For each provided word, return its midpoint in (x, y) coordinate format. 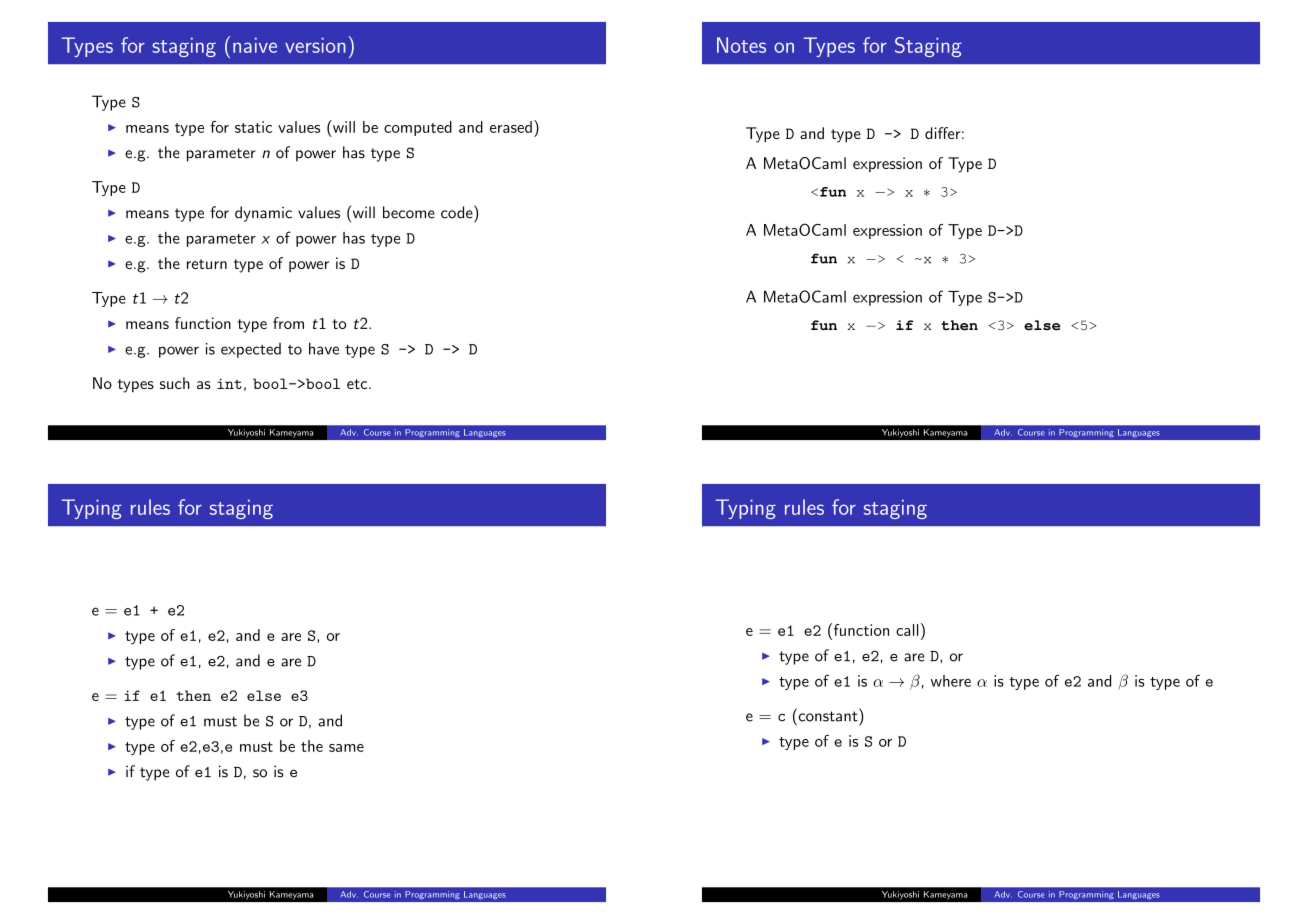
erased (511, 127)
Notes (741, 45)
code (458, 212)
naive (255, 45)
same (346, 748)
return (207, 264)
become (409, 212)
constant (828, 715)
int (229, 383)
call (907, 630)
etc (358, 384)
